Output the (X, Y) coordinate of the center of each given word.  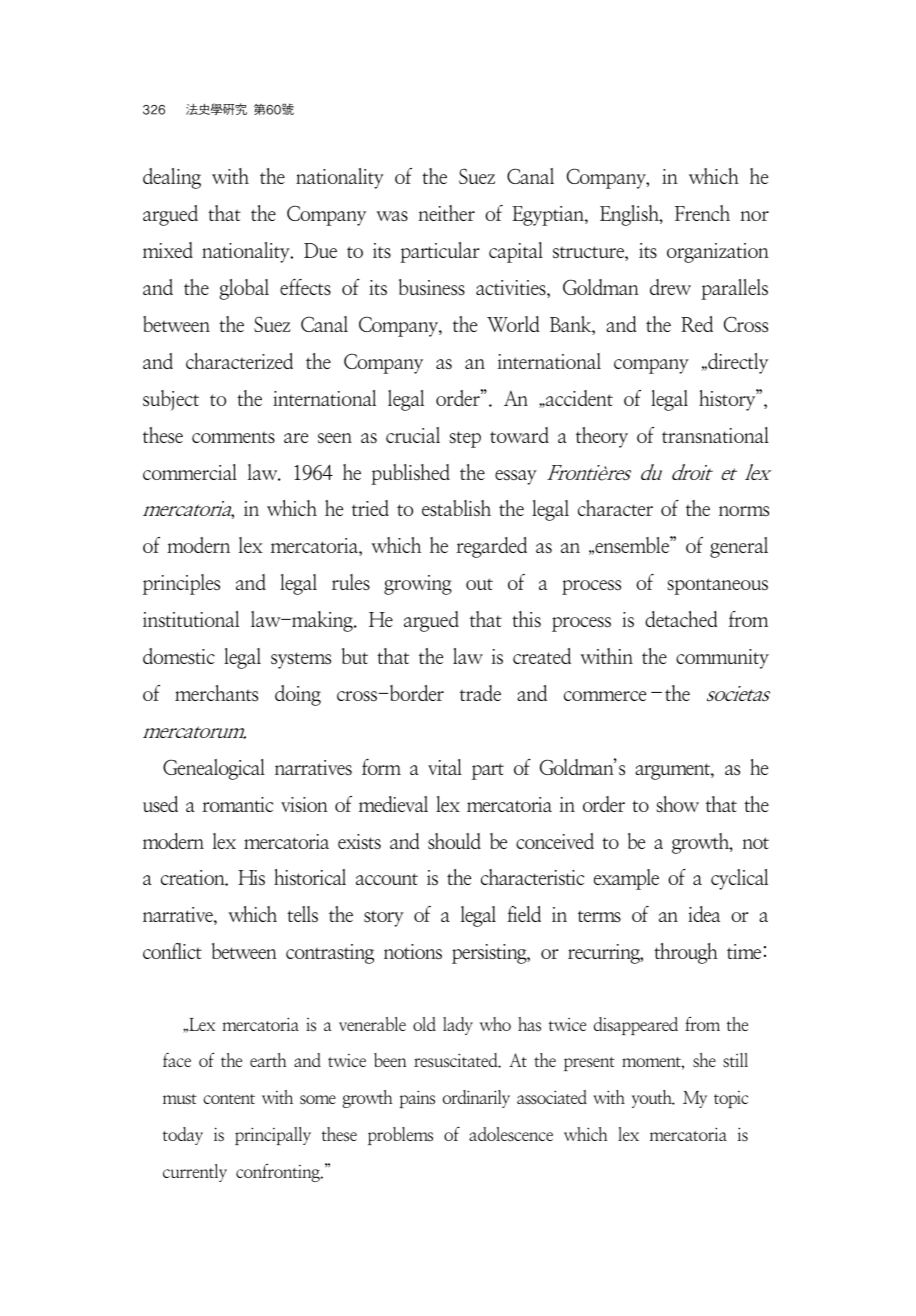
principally (273, 1136)
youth (653, 1099)
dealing (172, 178)
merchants (216, 693)
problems (400, 1136)
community (722, 659)
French (702, 213)
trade (480, 693)
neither (446, 213)
